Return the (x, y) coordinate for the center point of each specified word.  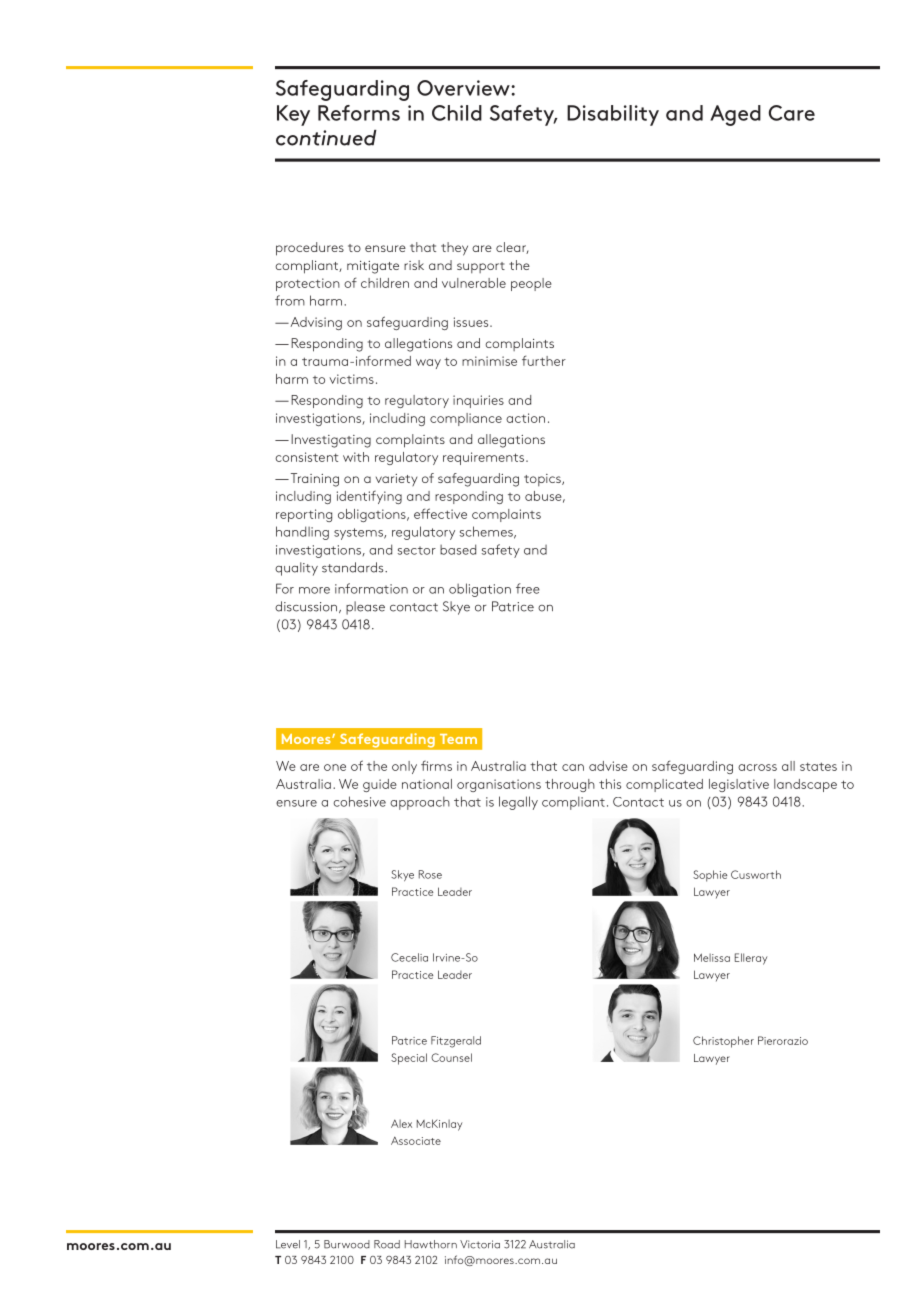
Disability (613, 115)
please (365, 608)
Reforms (359, 113)
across (757, 767)
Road (387, 1244)
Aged (735, 115)
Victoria (480, 1244)
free (528, 588)
